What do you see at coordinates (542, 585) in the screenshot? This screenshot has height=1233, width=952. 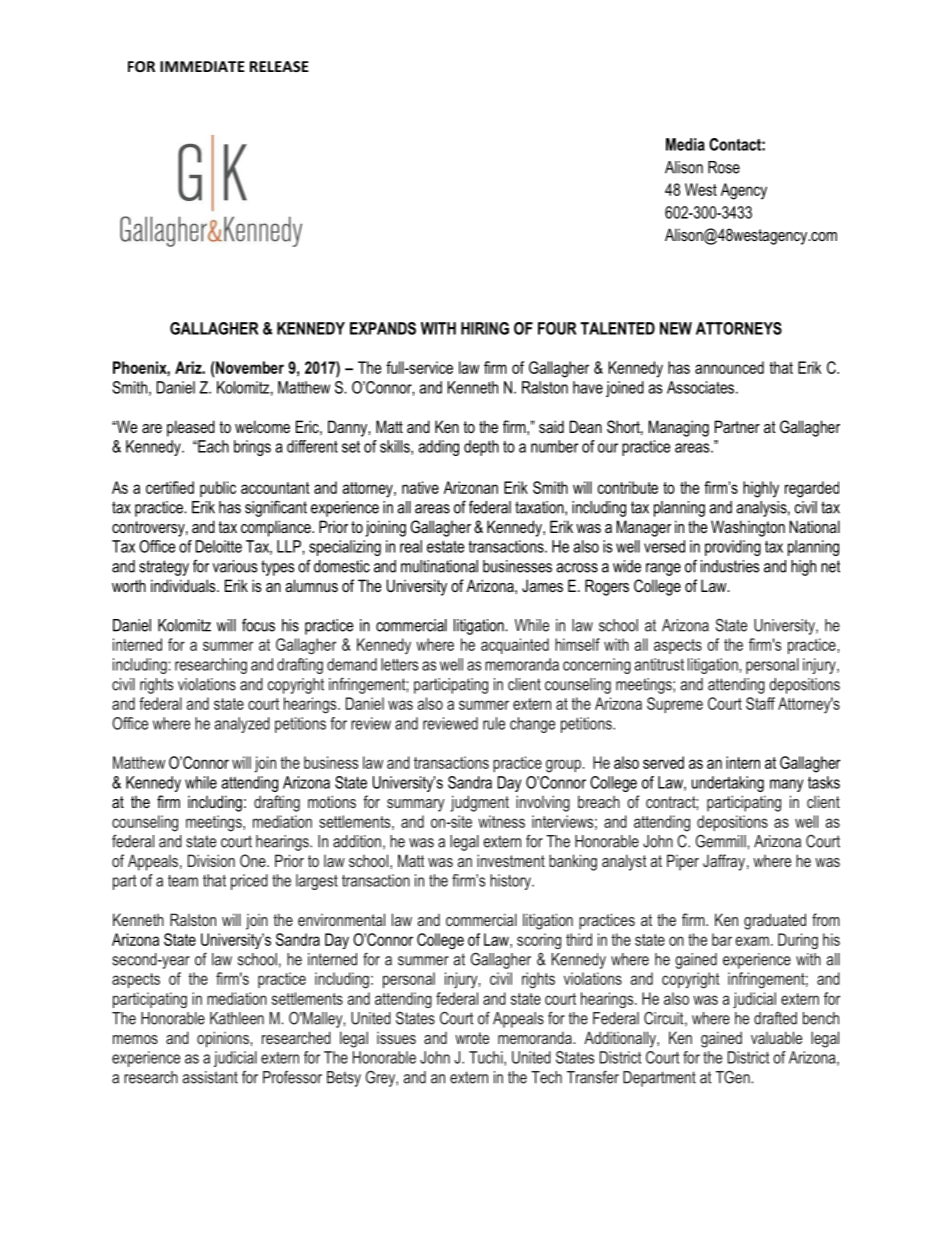 I see `James` at bounding box center [542, 585].
